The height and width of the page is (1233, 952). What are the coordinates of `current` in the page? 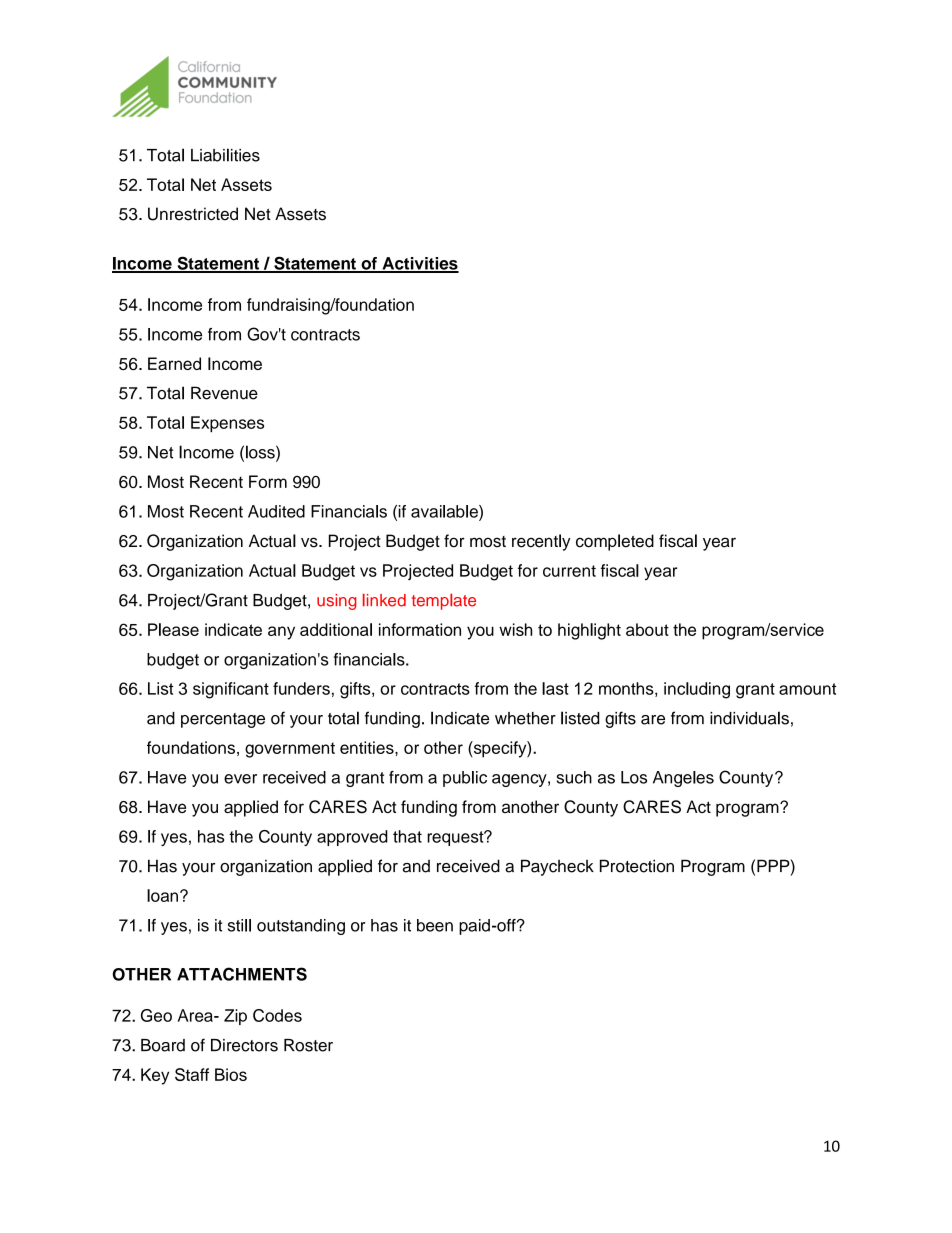 It's located at (569, 571).
